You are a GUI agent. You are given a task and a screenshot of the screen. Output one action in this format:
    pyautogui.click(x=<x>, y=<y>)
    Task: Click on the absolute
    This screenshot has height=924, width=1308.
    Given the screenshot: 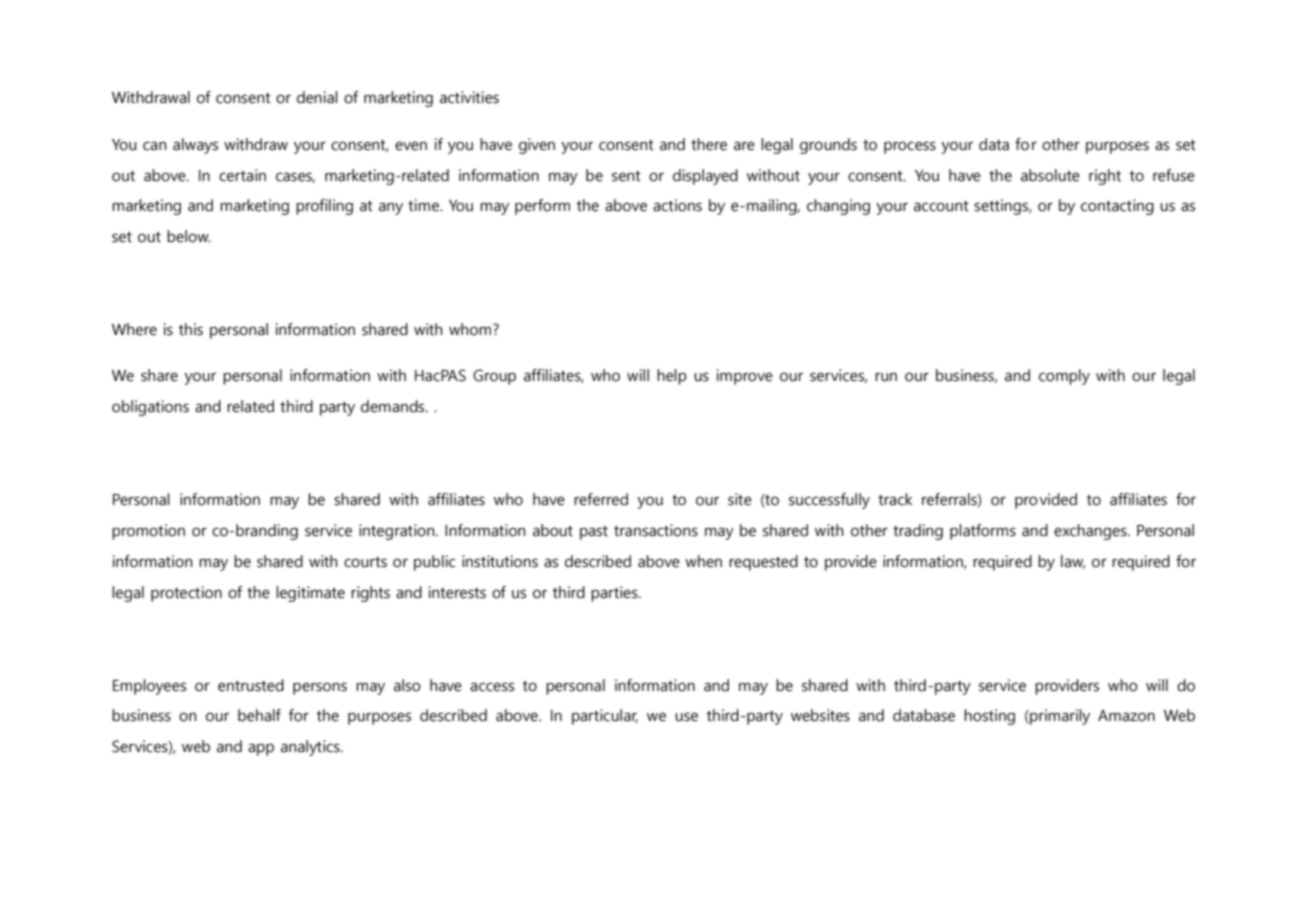 What is the action you would take?
    pyautogui.click(x=1050, y=175)
